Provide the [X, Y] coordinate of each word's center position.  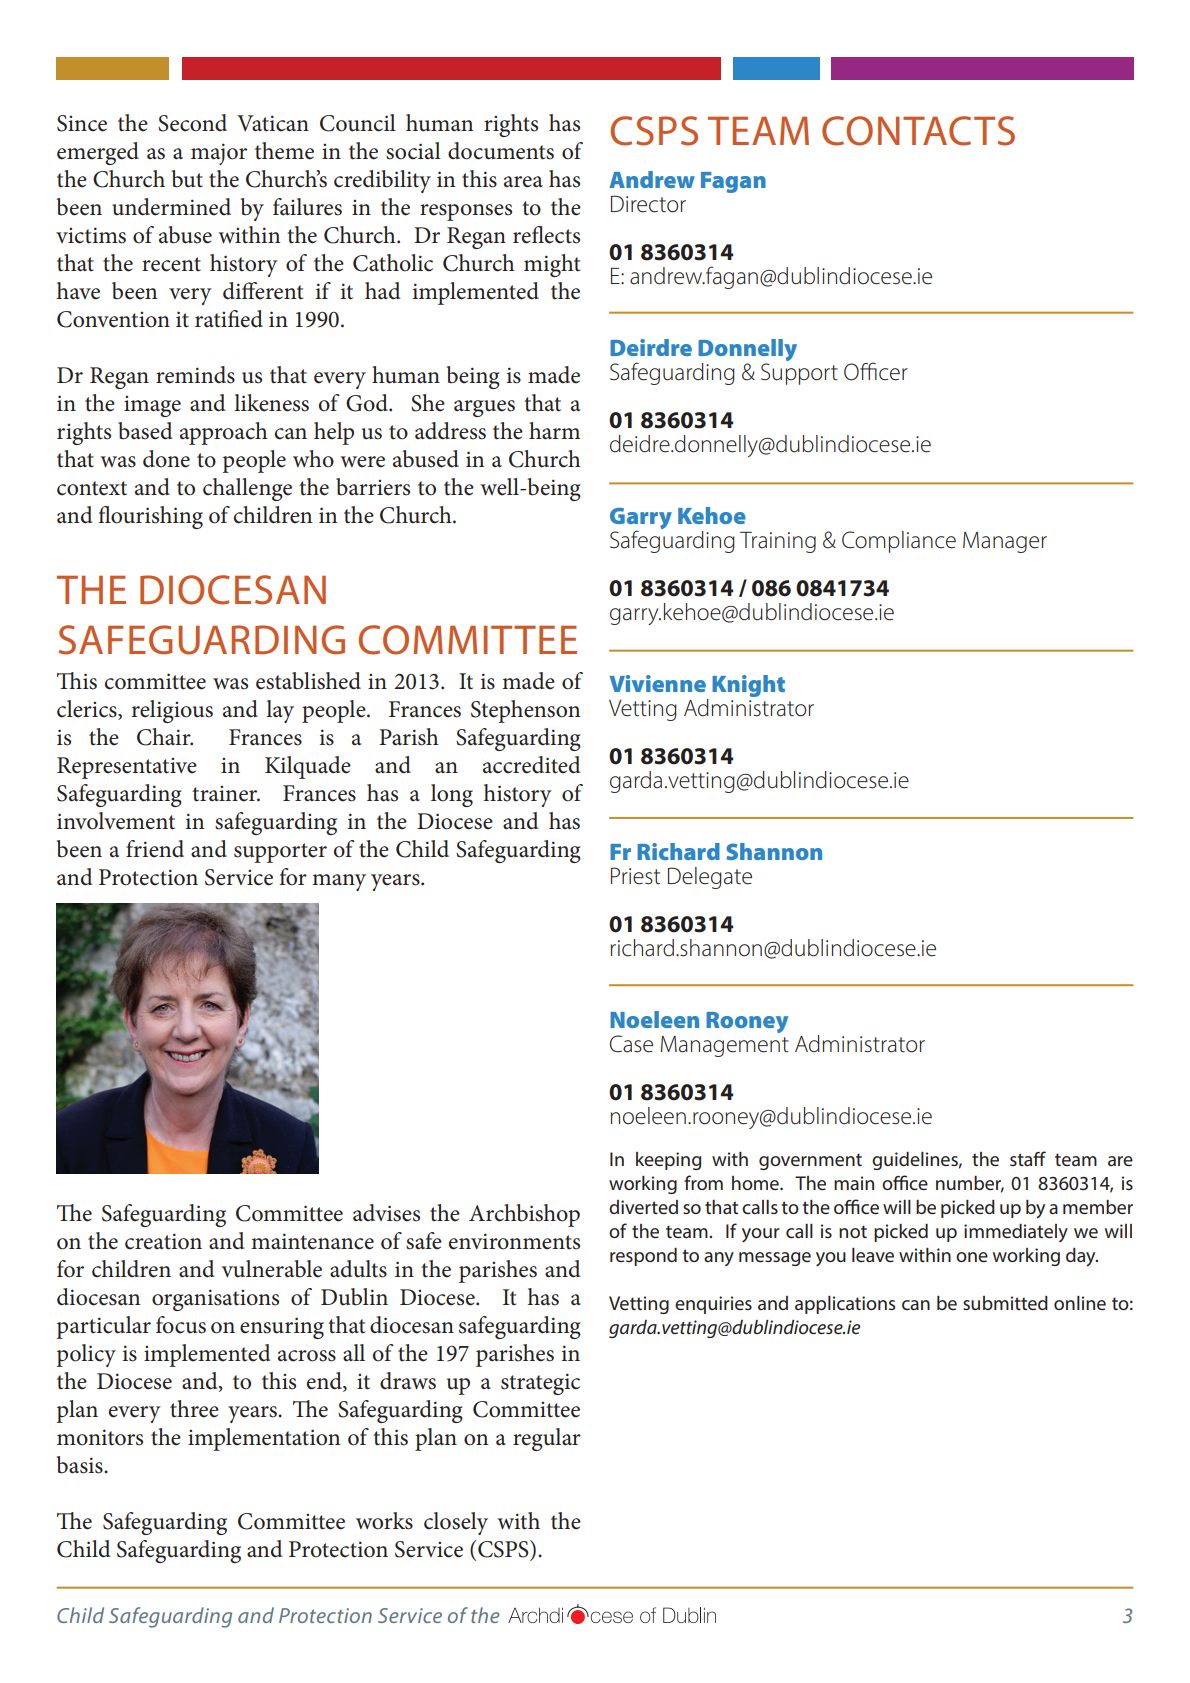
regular [547, 1439]
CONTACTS [918, 131]
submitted [1005, 1303]
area [523, 182]
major [219, 154]
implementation [264, 1439]
